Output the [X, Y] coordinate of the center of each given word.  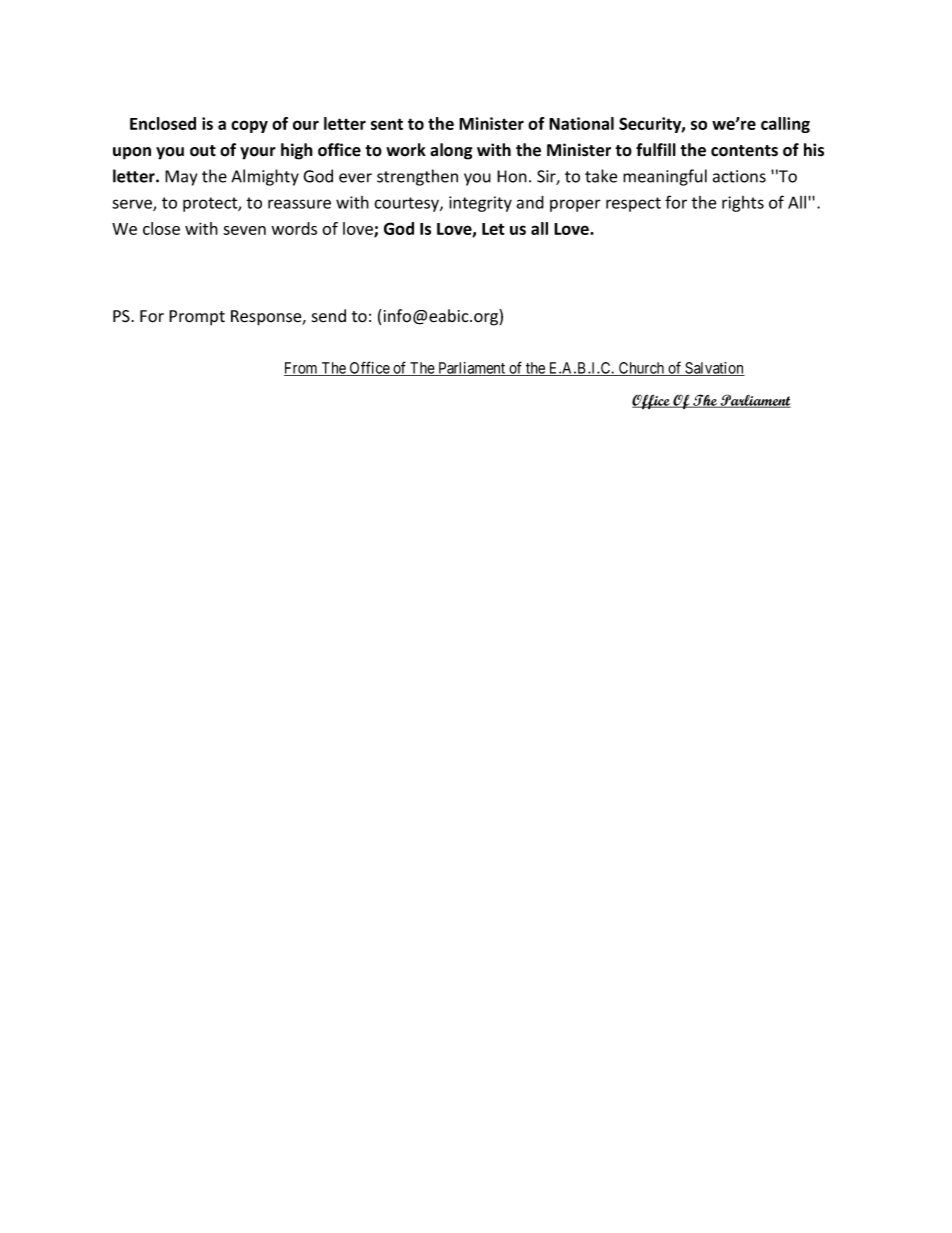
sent [387, 124]
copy [249, 126]
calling [785, 125]
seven [244, 230]
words [294, 228]
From [302, 369]
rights [743, 204]
